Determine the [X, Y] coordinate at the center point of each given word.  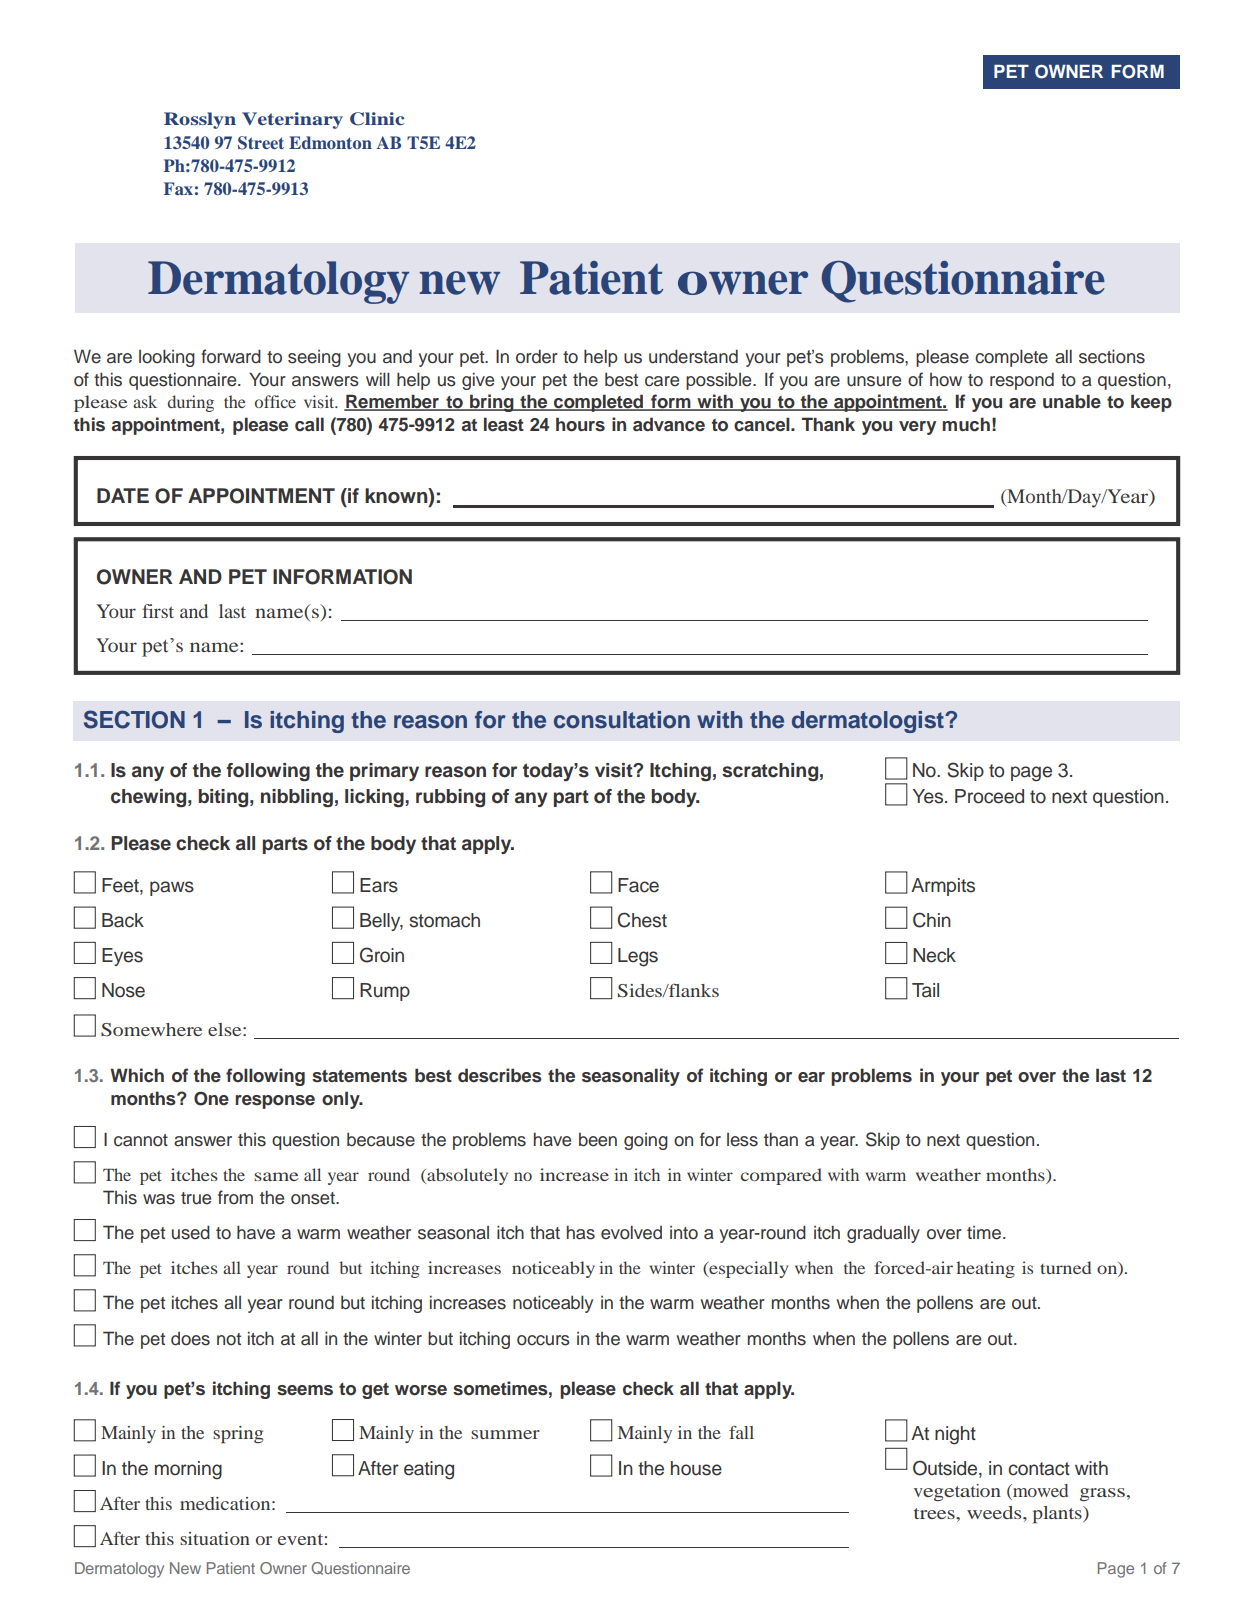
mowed [1039, 1492]
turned [1066, 1267]
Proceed [989, 796]
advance [669, 424]
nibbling [297, 798]
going [646, 1141]
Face [638, 885]
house [696, 1468]
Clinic [377, 119]
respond [1022, 381]
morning [188, 1470]
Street [261, 143]
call [309, 424]
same [276, 1176]
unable [1072, 401]
